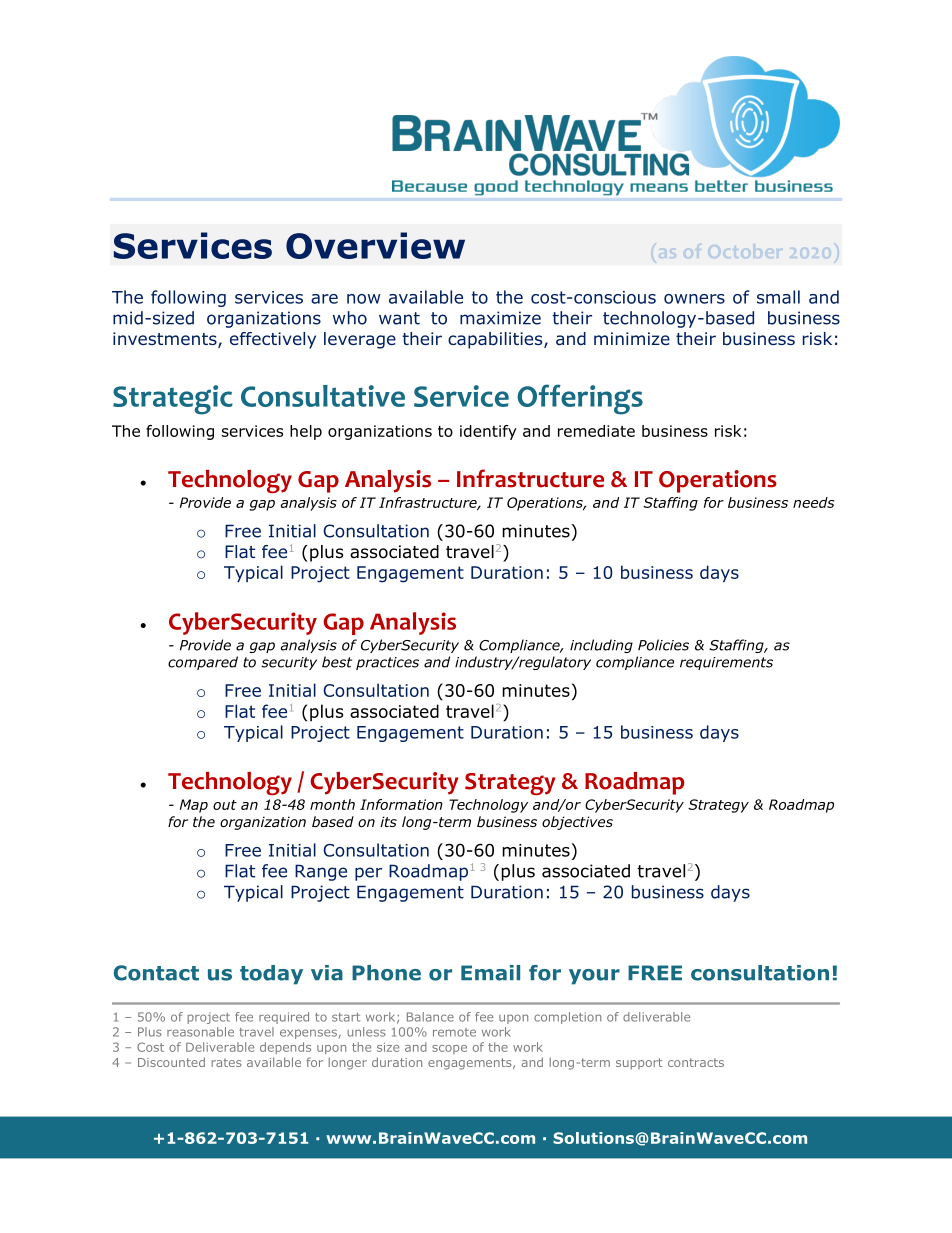 This page has height=1233, width=952. What do you see at coordinates (200, 1032) in the page?
I see `reasonable` at bounding box center [200, 1032].
